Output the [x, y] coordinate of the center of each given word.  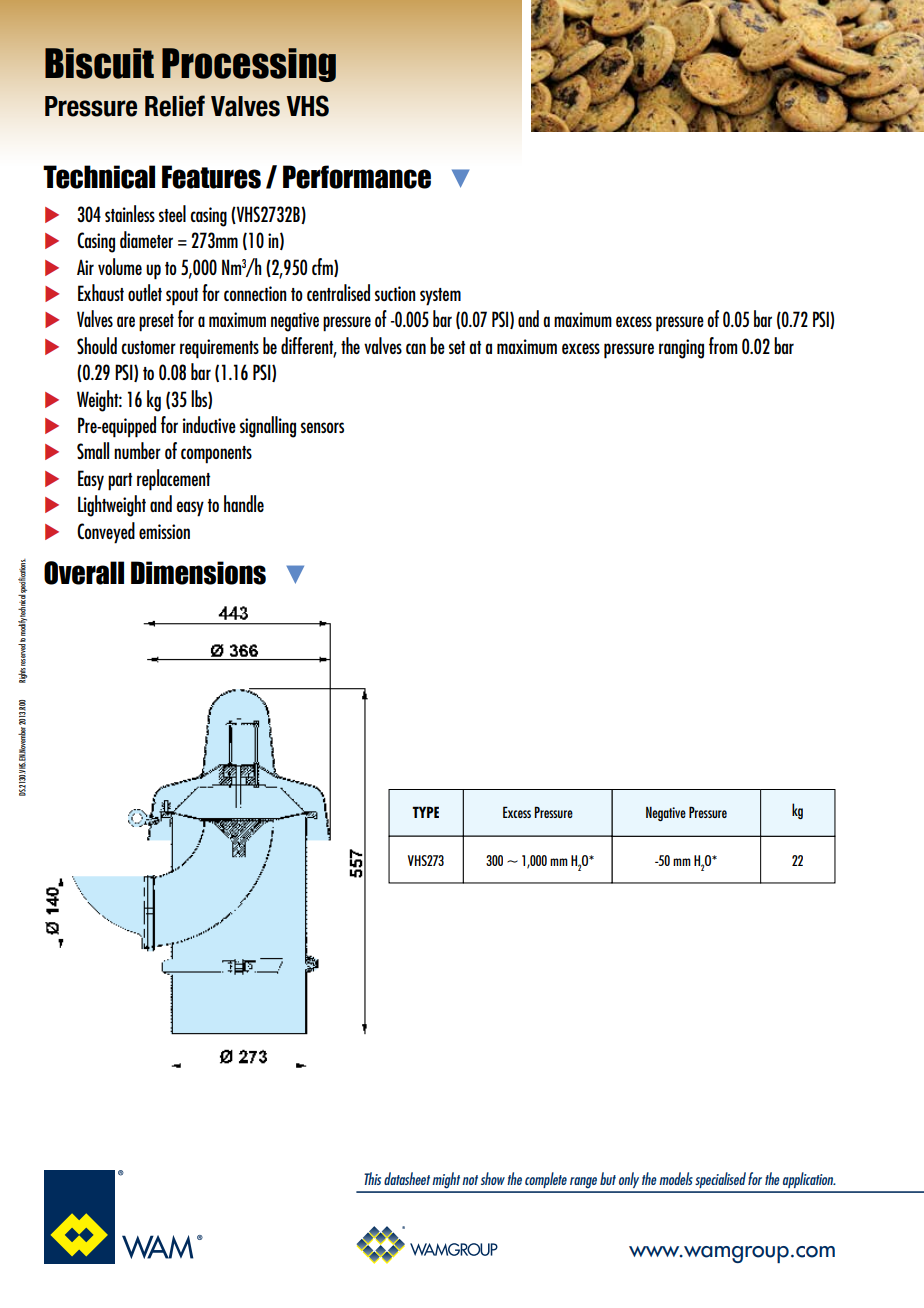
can [416, 348]
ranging [681, 349]
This [372, 1178]
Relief [175, 106]
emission [164, 531]
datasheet [407, 1178]
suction [395, 293]
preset [156, 323]
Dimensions [198, 573]
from [723, 345]
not [470, 1180]
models [676, 1178]
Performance [357, 177]
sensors [322, 427]
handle [244, 503]
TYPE [425, 812]
